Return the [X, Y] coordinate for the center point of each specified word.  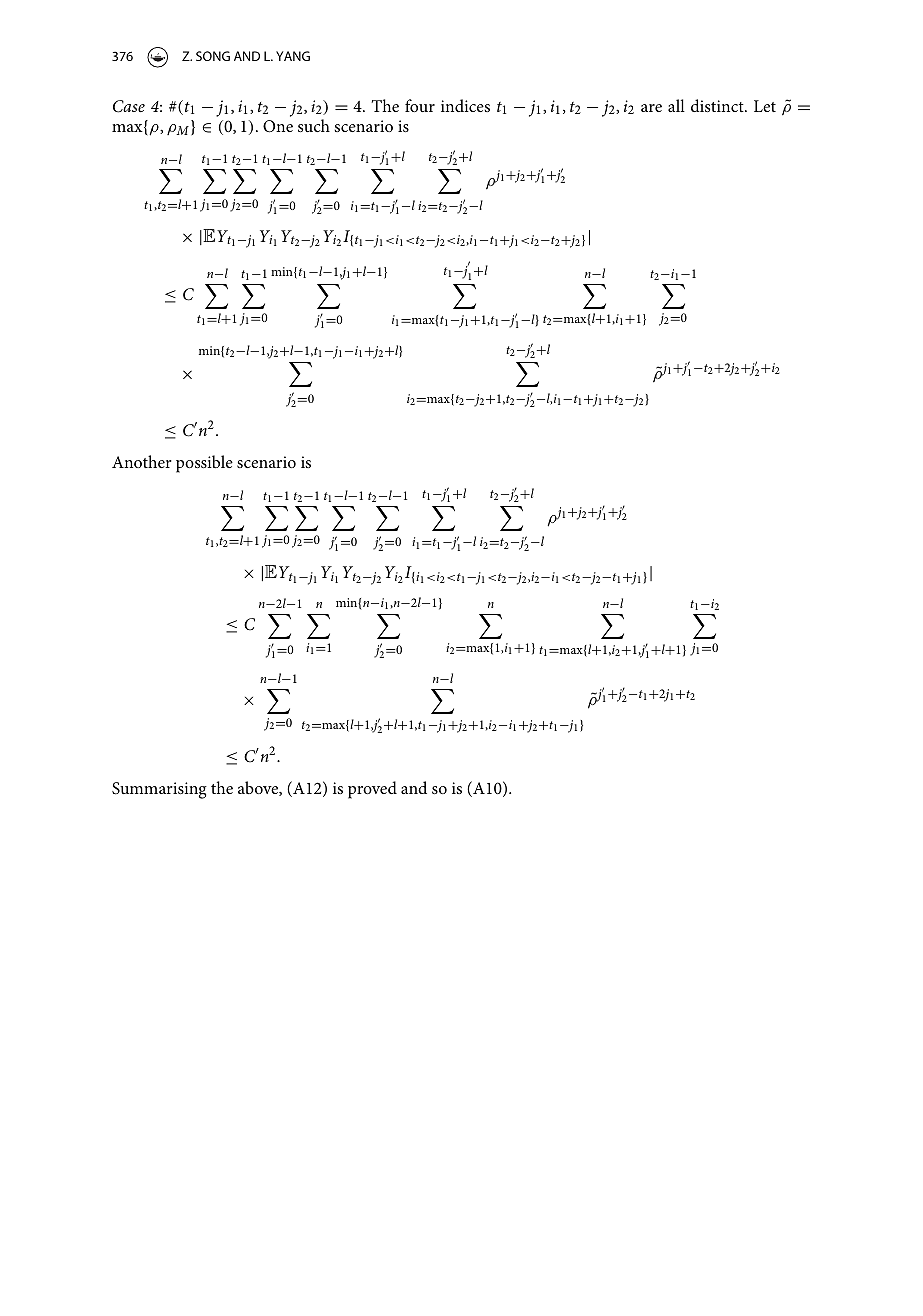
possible [204, 464]
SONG [213, 56]
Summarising [159, 790]
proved [372, 790]
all [676, 105]
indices [465, 105]
